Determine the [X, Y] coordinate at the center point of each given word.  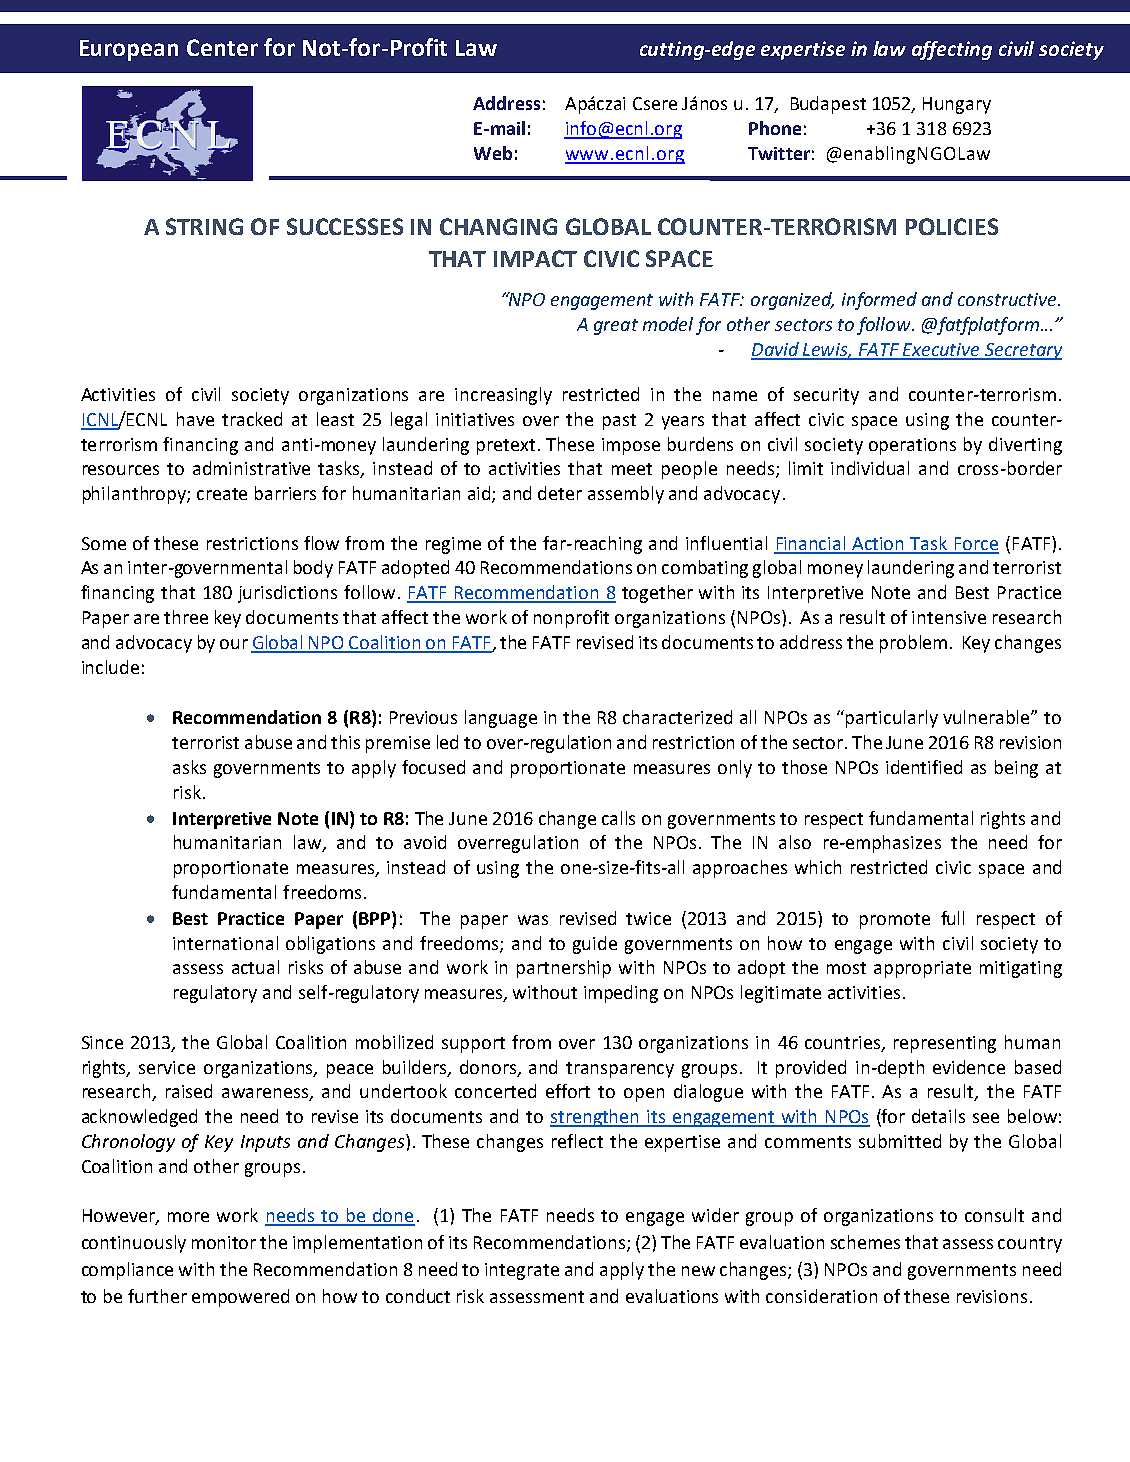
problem [913, 644]
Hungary [957, 105]
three [186, 617]
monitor [224, 1242]
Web [493, 153]
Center [222, 47]
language [501, 719]
